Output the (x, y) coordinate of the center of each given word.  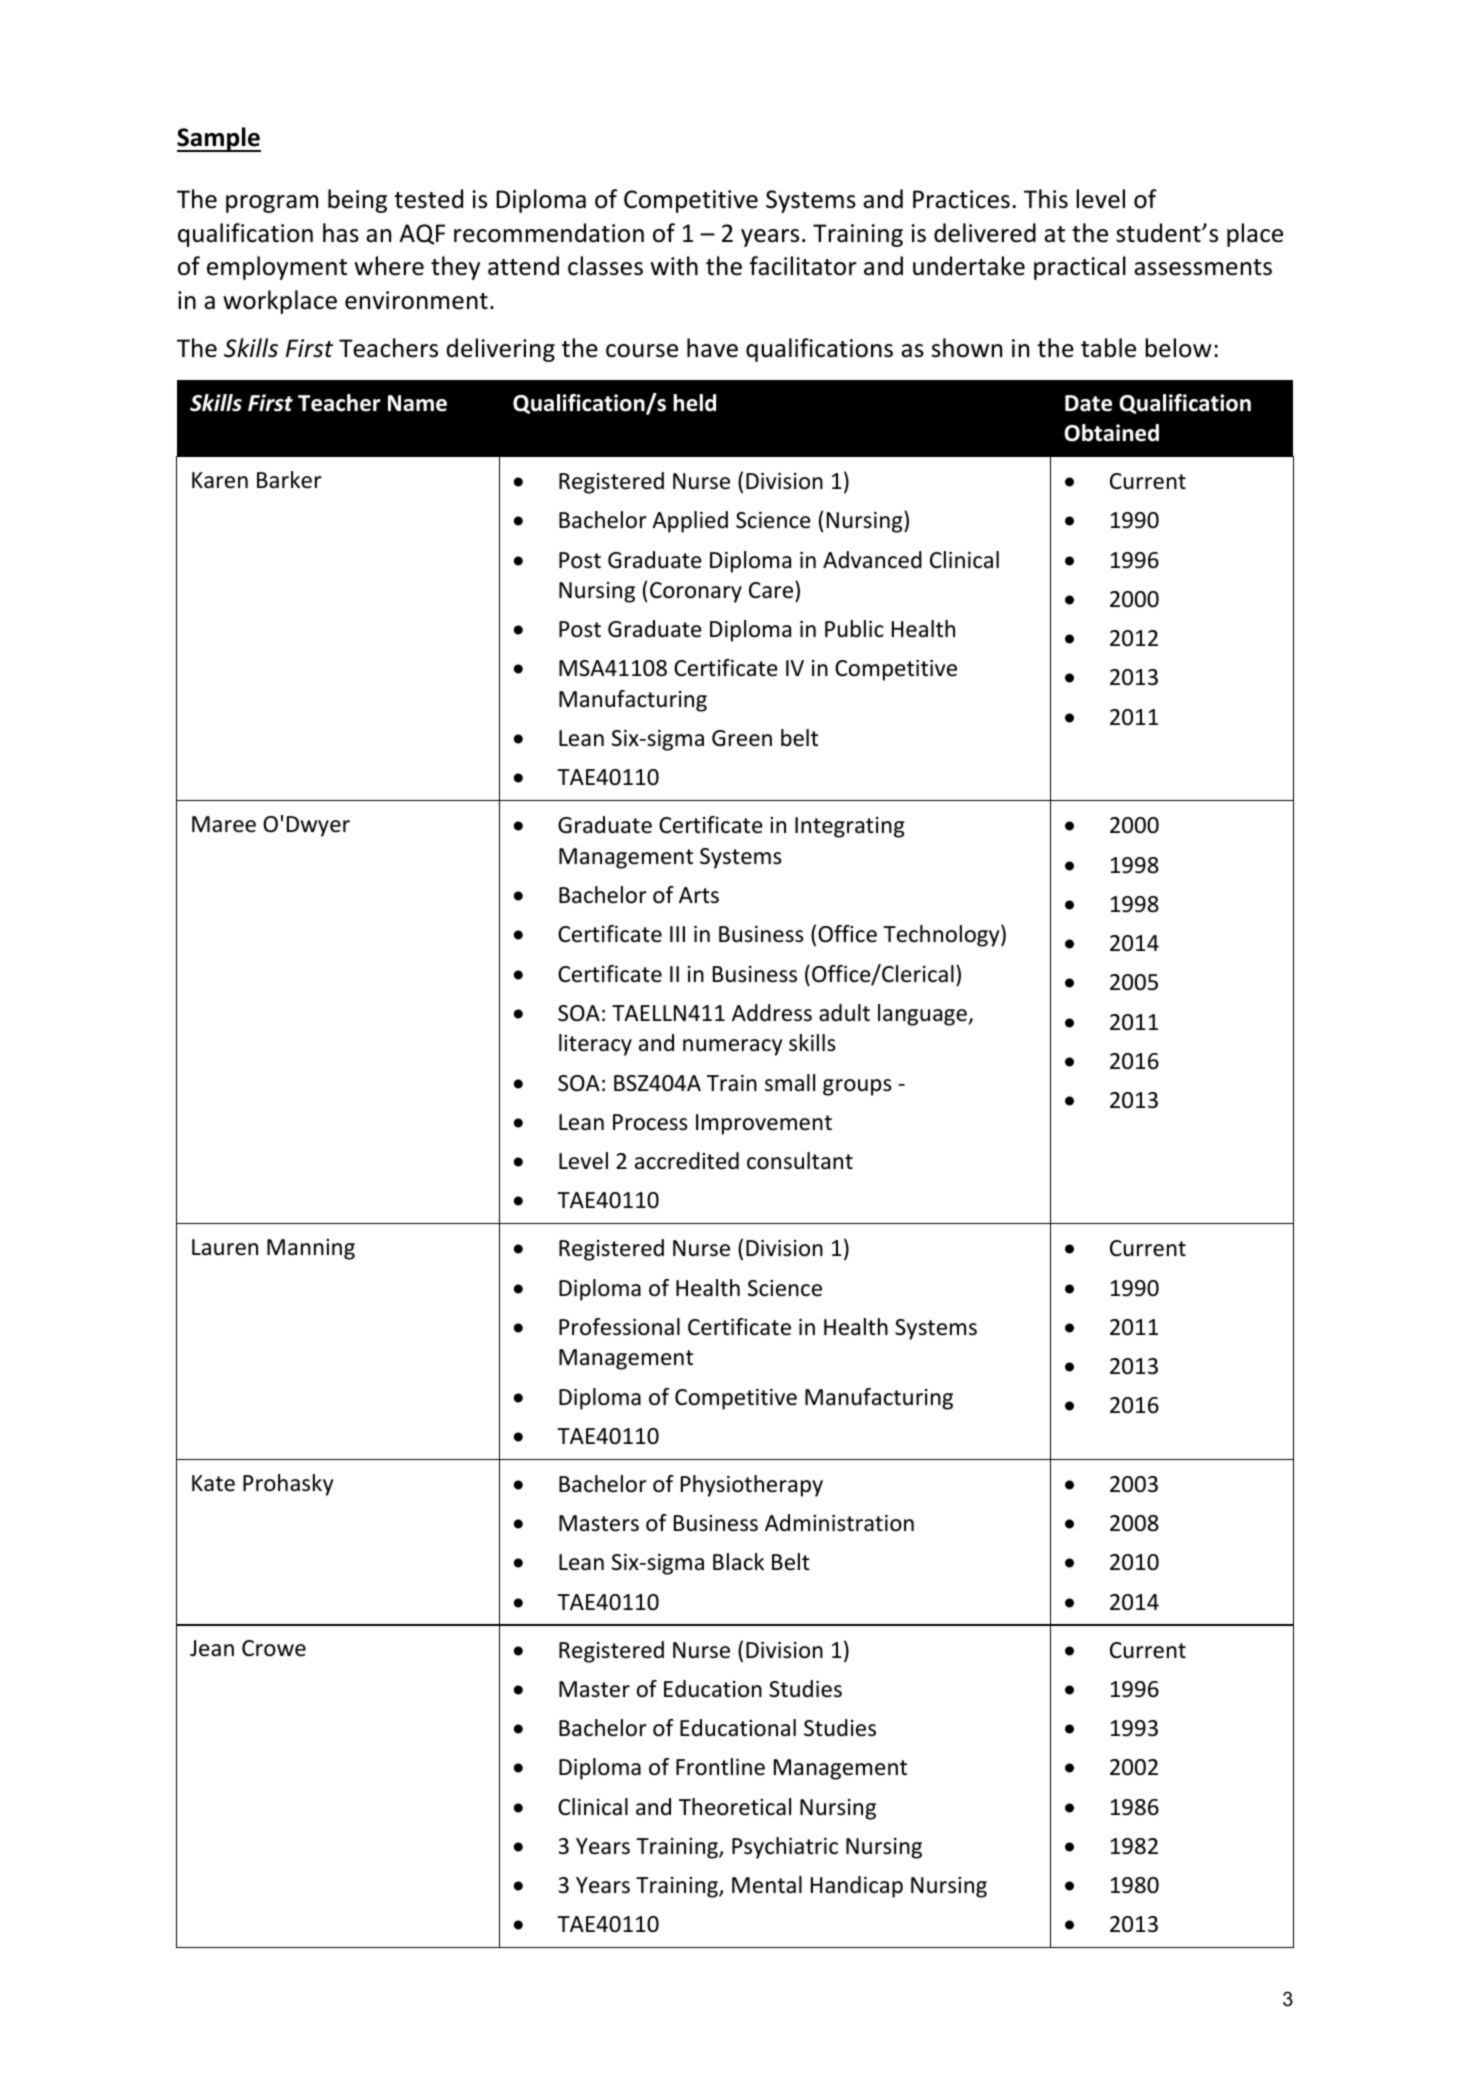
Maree (224, 824)
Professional (619, 1327)
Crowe (274, 1648)
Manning (311, 1249)
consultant (800, 1161)
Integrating (850, 827)
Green (742, 738)
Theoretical (735, 1807)
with (674, 266)
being (357, 201)
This (1046, 199)
